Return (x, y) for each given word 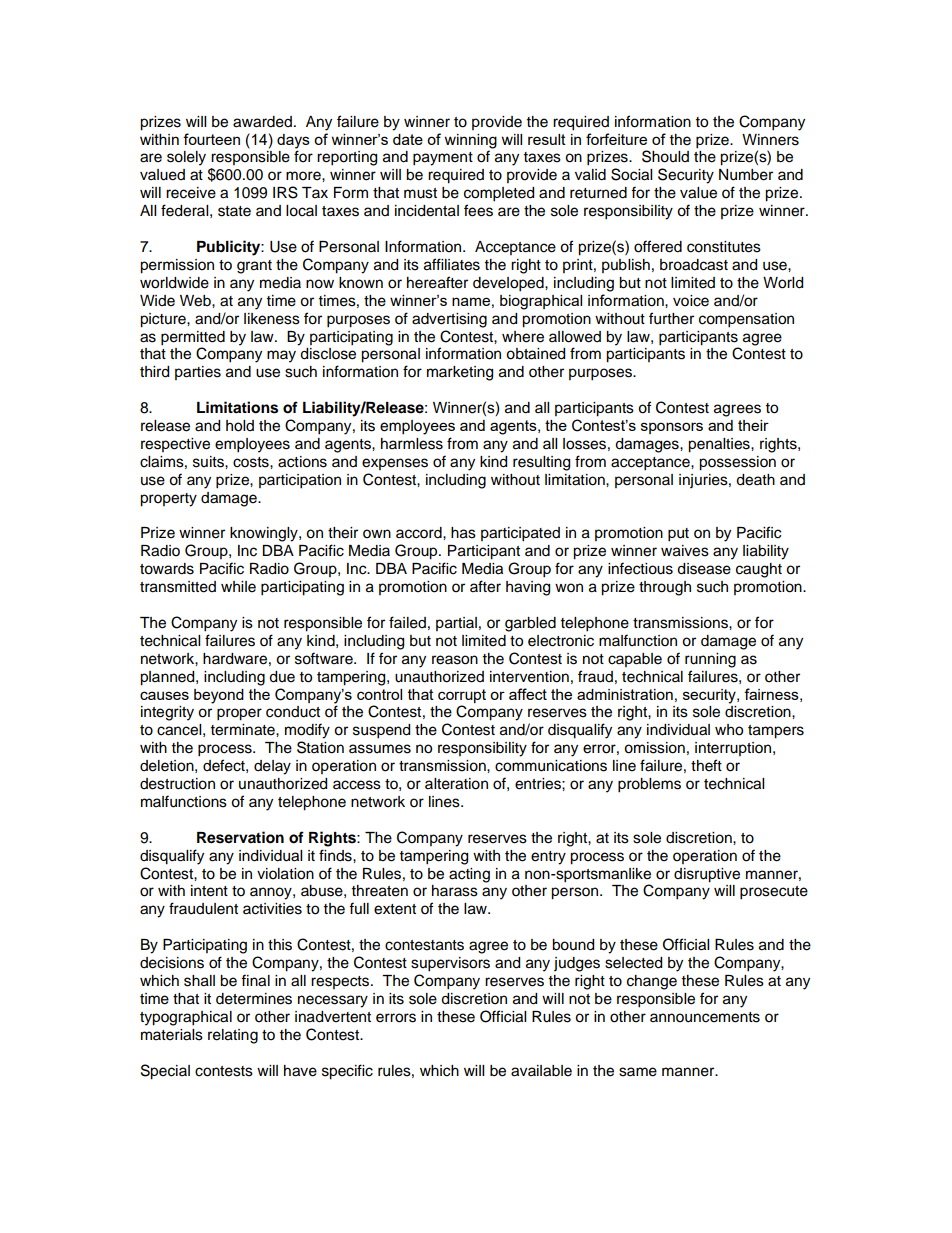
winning (471, 141)
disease (704, 569)
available (541, 1071)
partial (456, 624)
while (238, 587)
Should (665, 156)
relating (233, 1036)
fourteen (211, 139)
